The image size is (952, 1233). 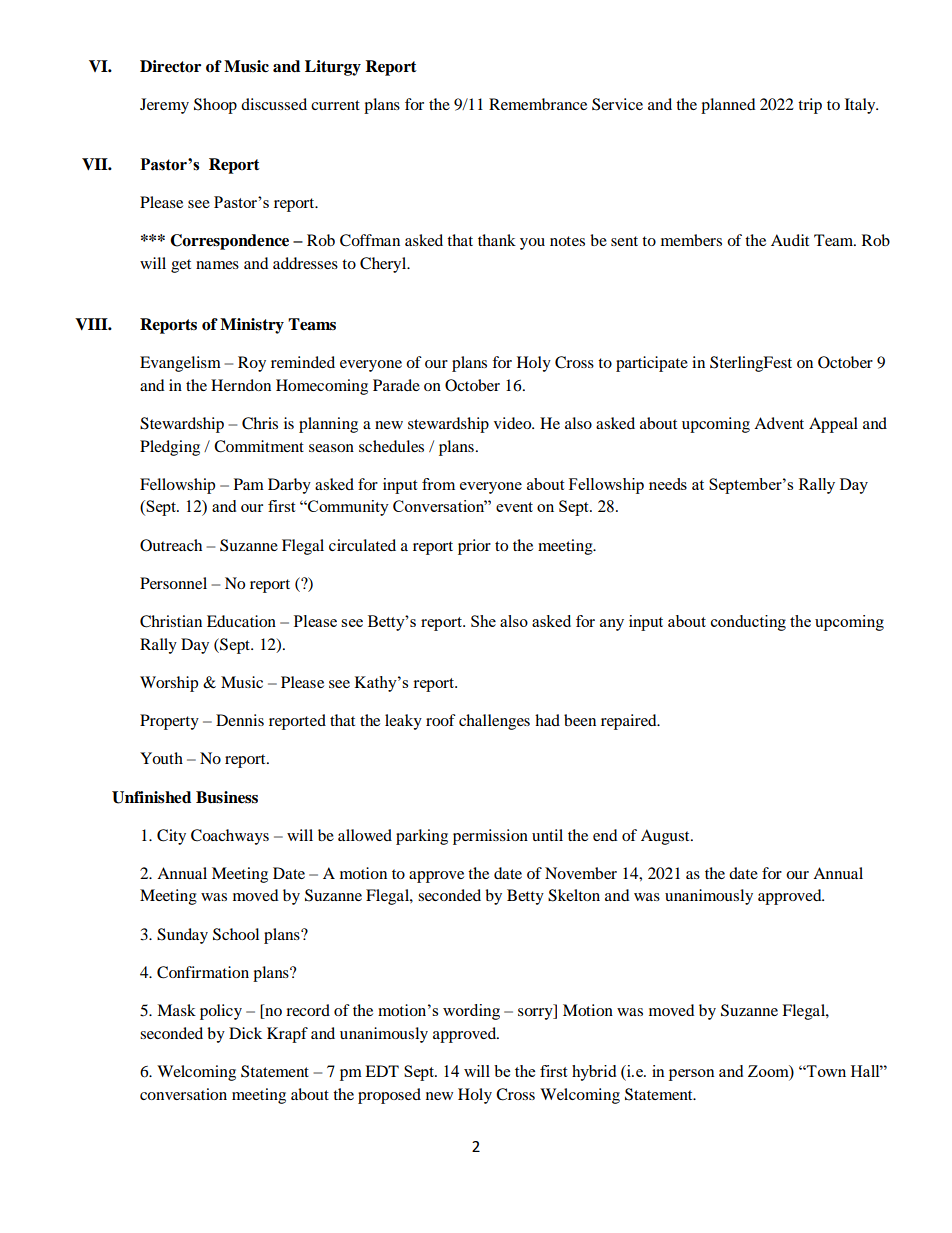 I want to click on Business, so click(x=227, y=797).
